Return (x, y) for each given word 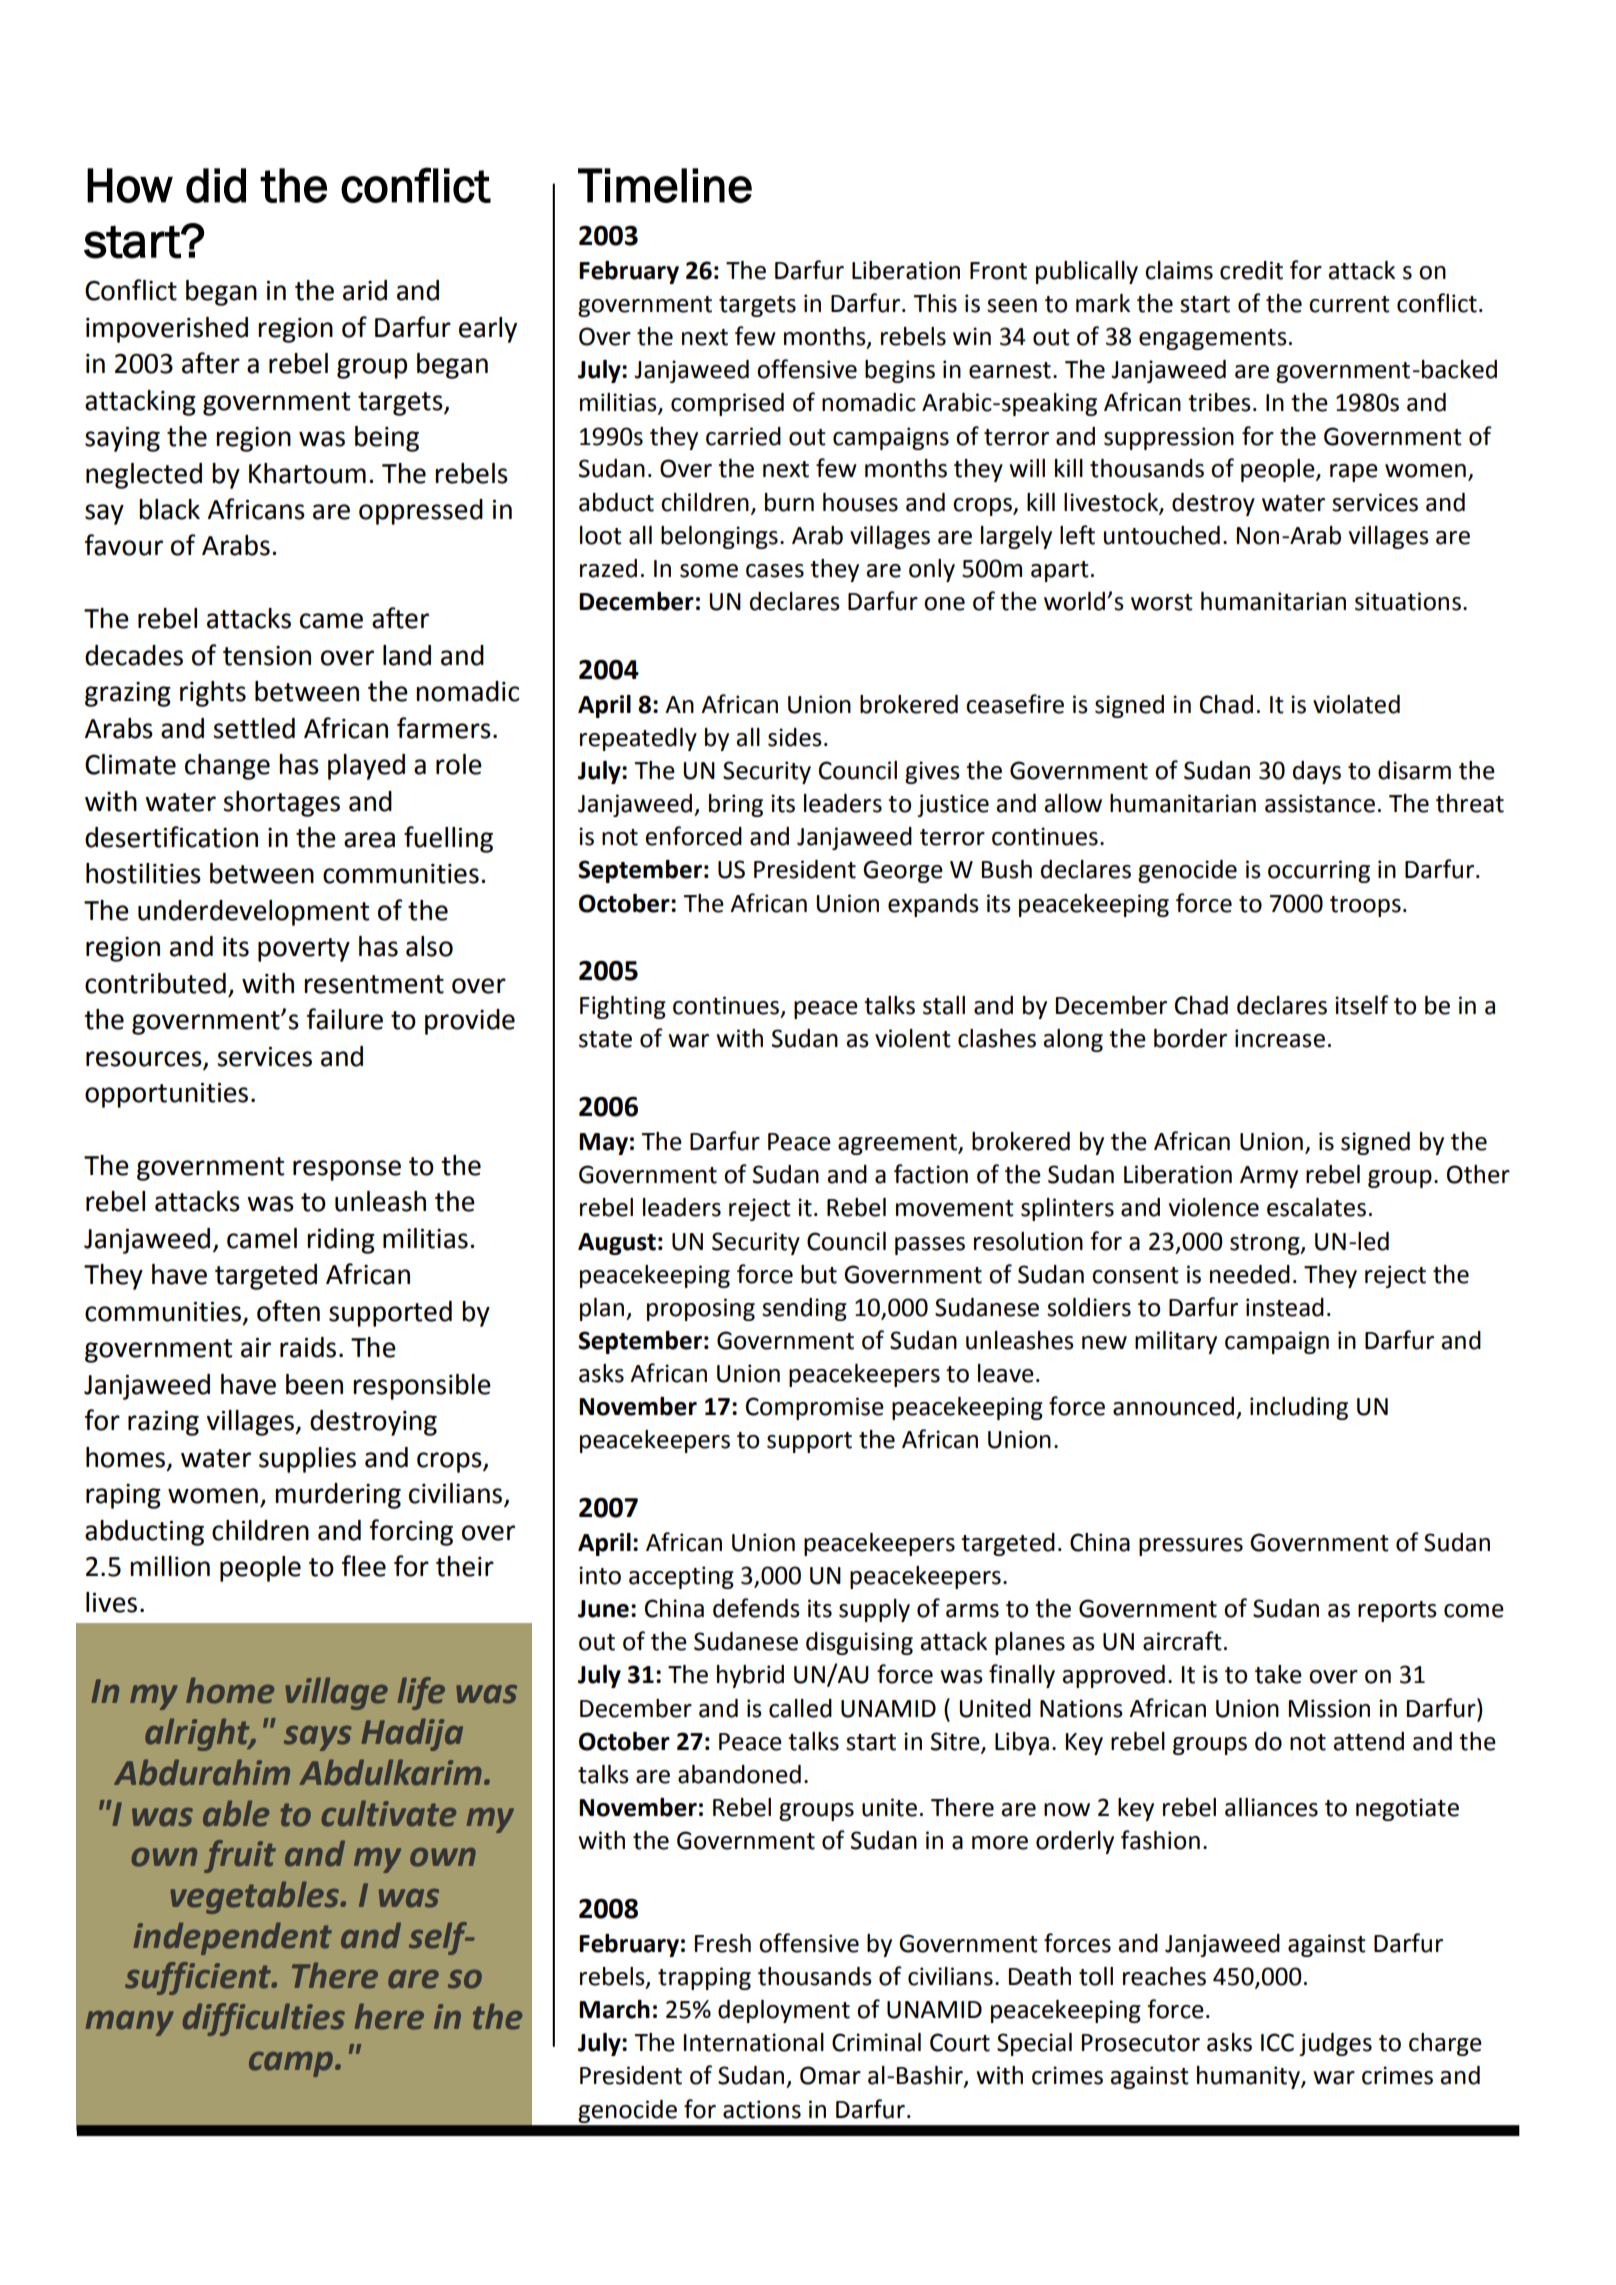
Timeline (665, 185)
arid (365, 290)
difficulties (264, 2019)
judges (1335, 2044)
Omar (830, 2075)
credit (1251, 270)
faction (931, 1174)
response (347, 1170)
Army (1269, 1177)
